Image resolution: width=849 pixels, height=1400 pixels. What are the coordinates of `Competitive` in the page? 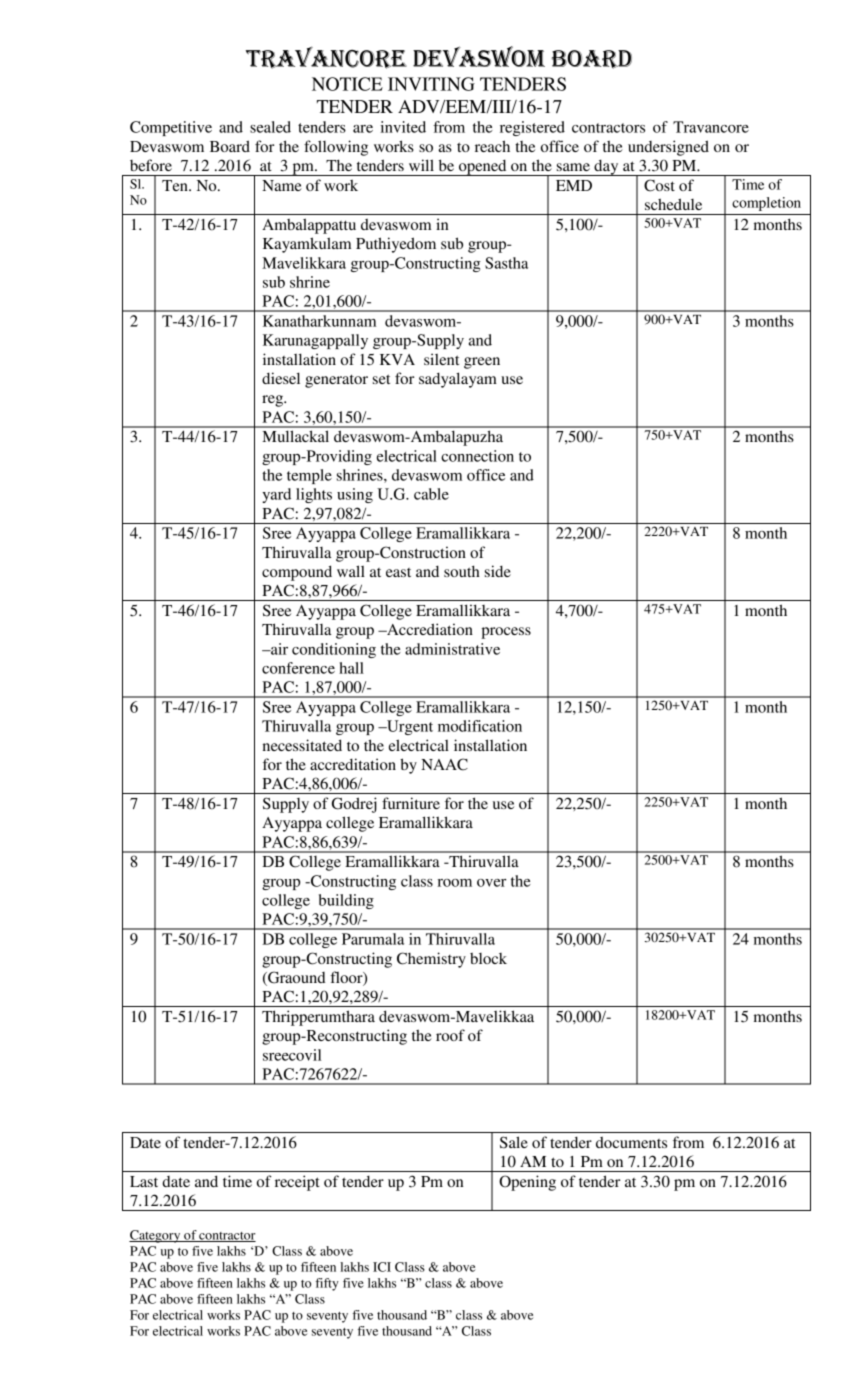 It's located at (171, 128).
